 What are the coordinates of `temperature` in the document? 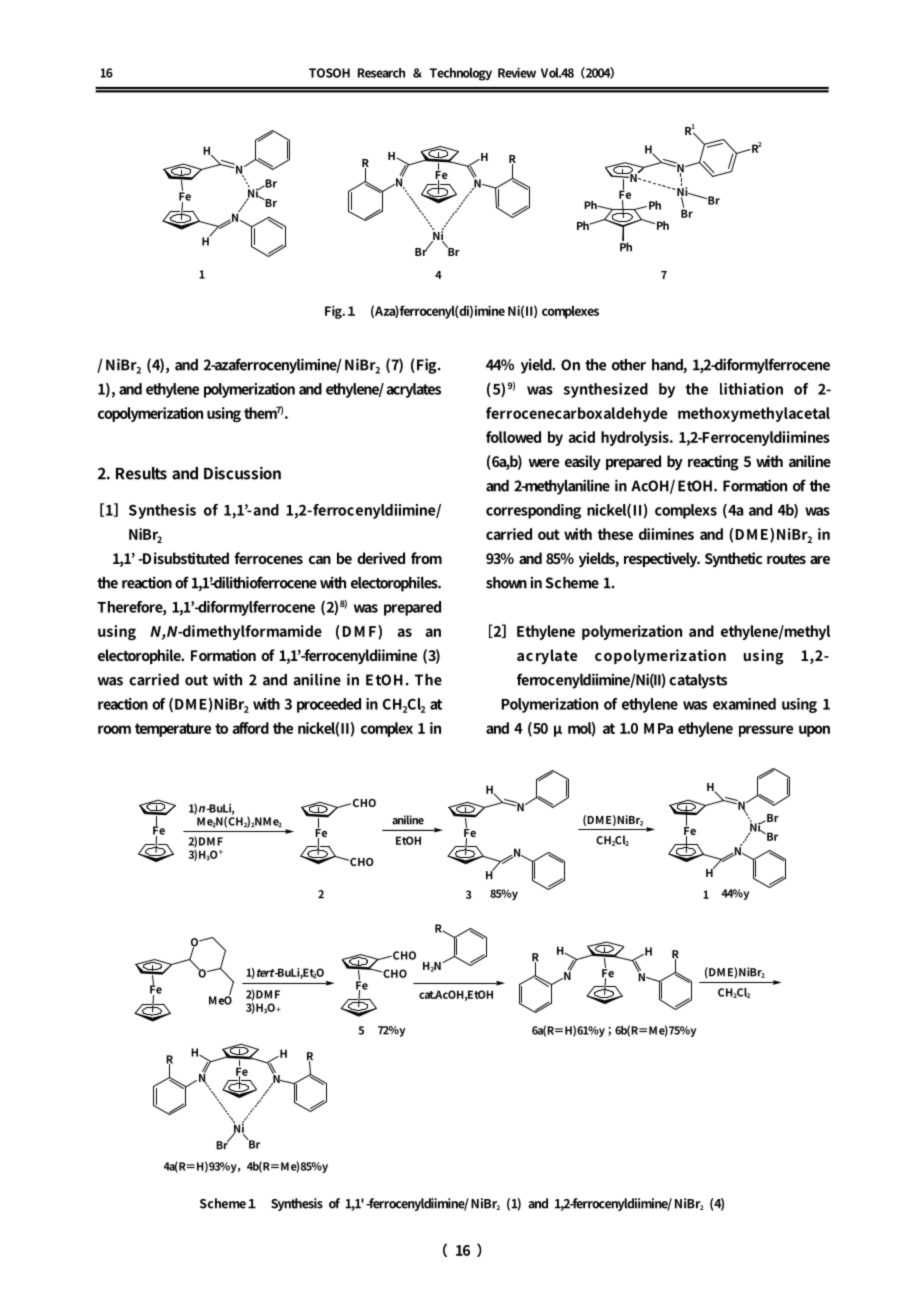 It's located at (173, 730).
